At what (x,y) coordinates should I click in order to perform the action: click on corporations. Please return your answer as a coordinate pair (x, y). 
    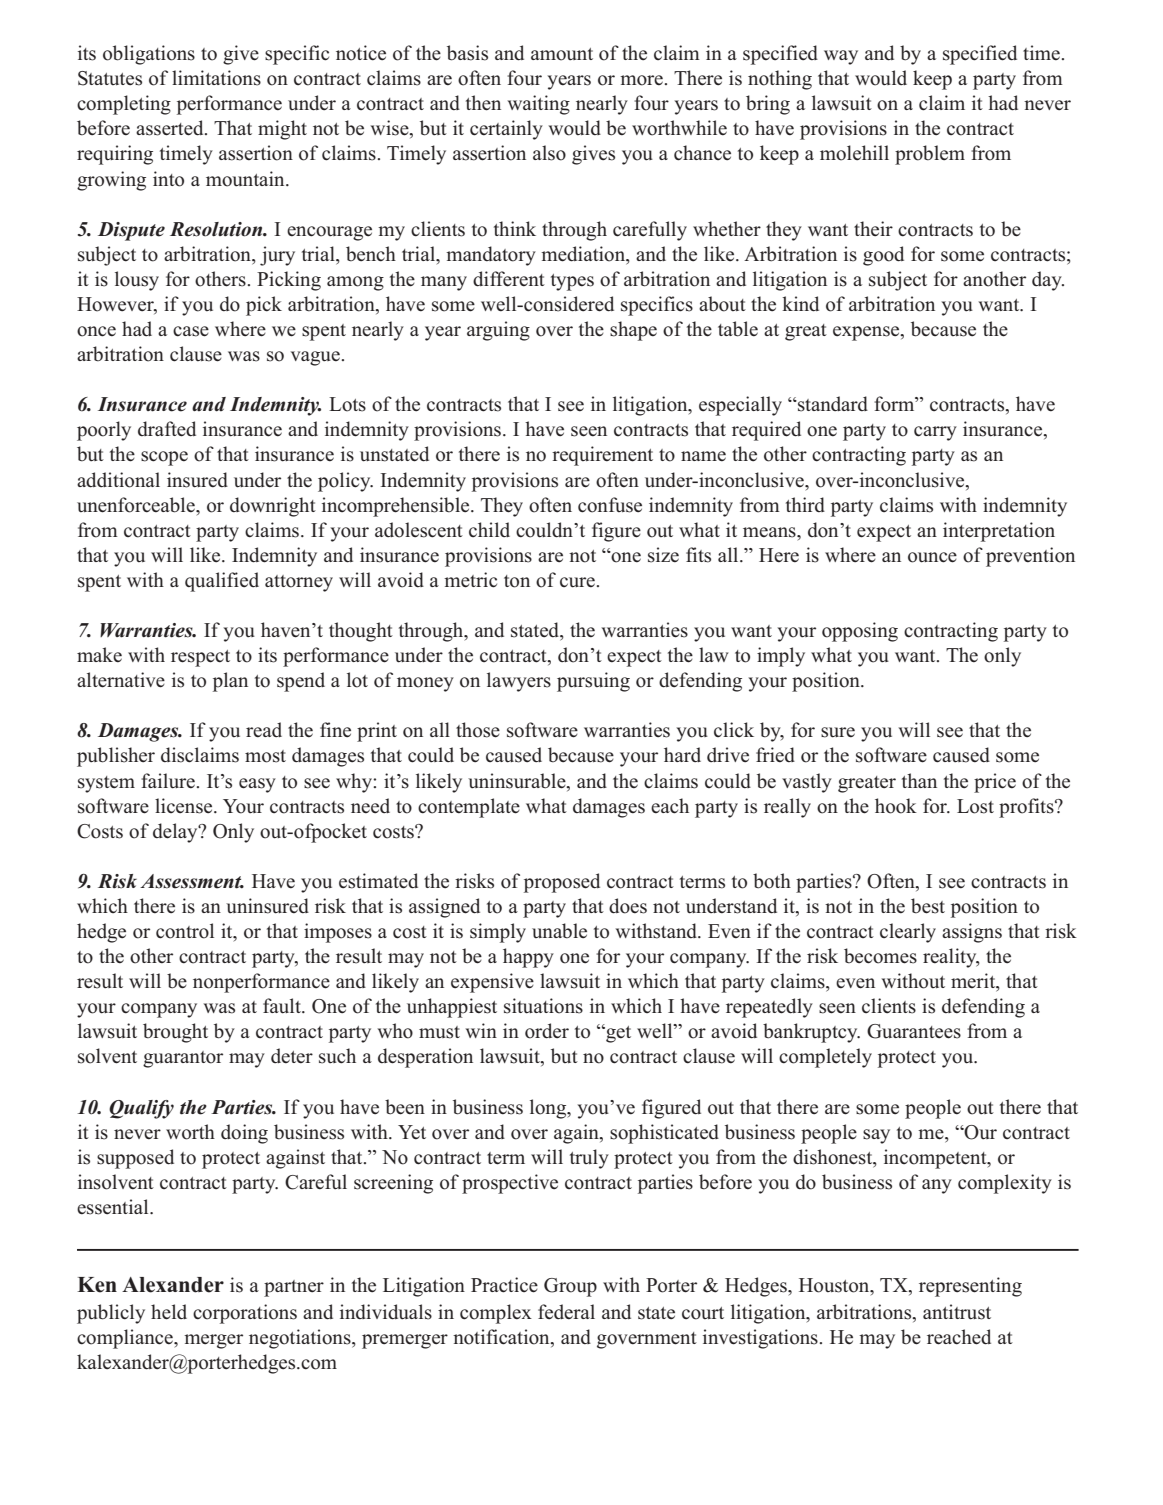
    Looking at the image, I should click on (245, 1314).
